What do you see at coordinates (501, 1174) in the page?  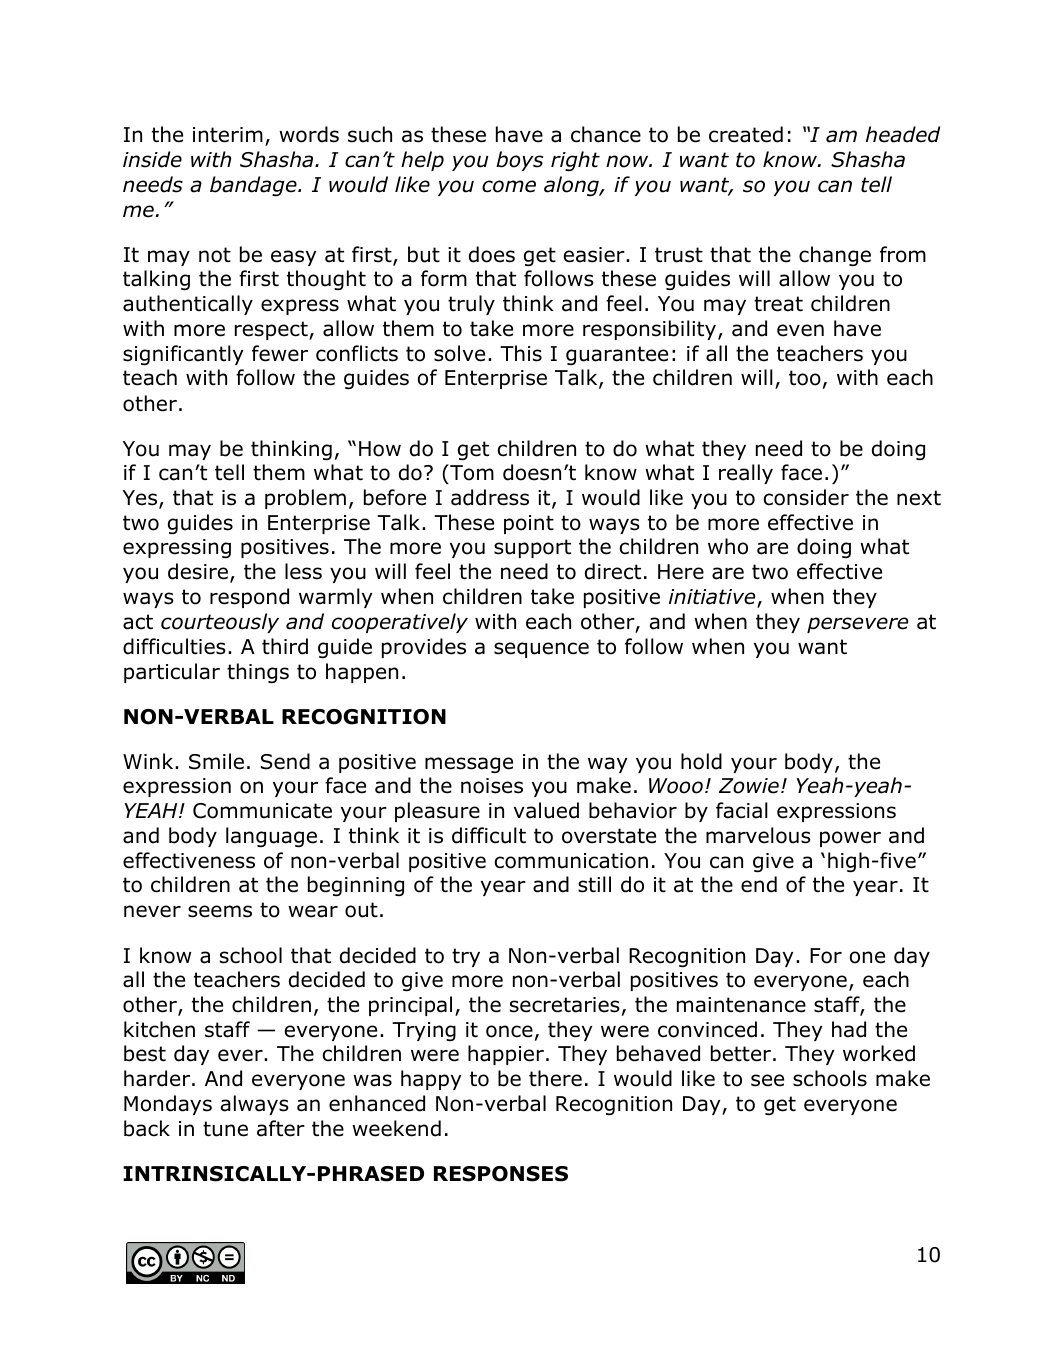 I see `RESPONSES` at bounding box center [501, 1174].
